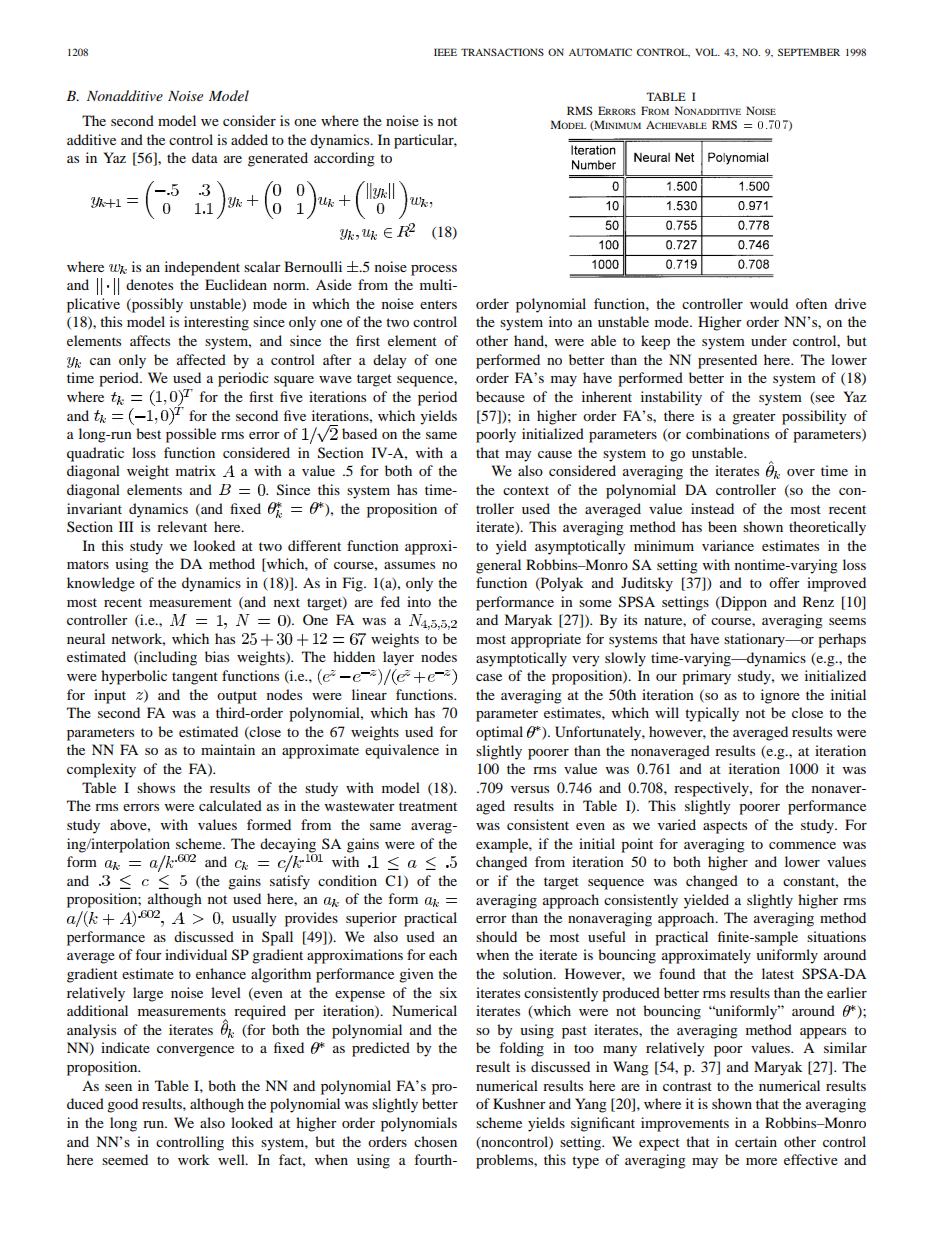 The width and height of the image is (952, 1233). What do you see at coordinates (784, 582) in the image?
I see `offer` at bounding box center [784, 582].
